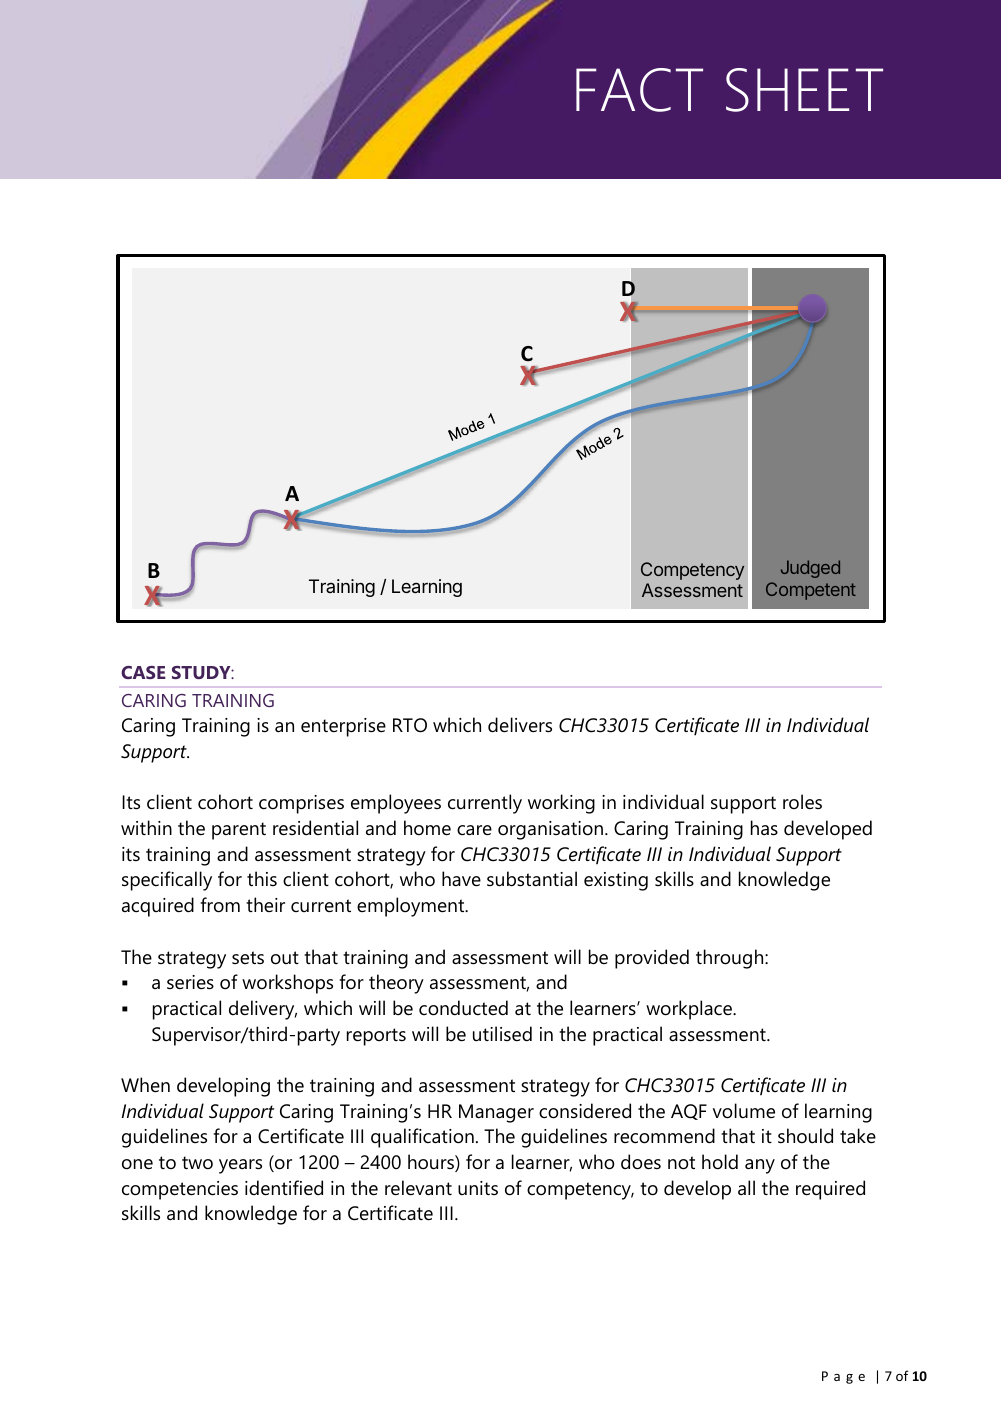 The image size is (1001, 1415). Describe the element at coordinates (410, 725) in the page. I see `RTO` at that location.
